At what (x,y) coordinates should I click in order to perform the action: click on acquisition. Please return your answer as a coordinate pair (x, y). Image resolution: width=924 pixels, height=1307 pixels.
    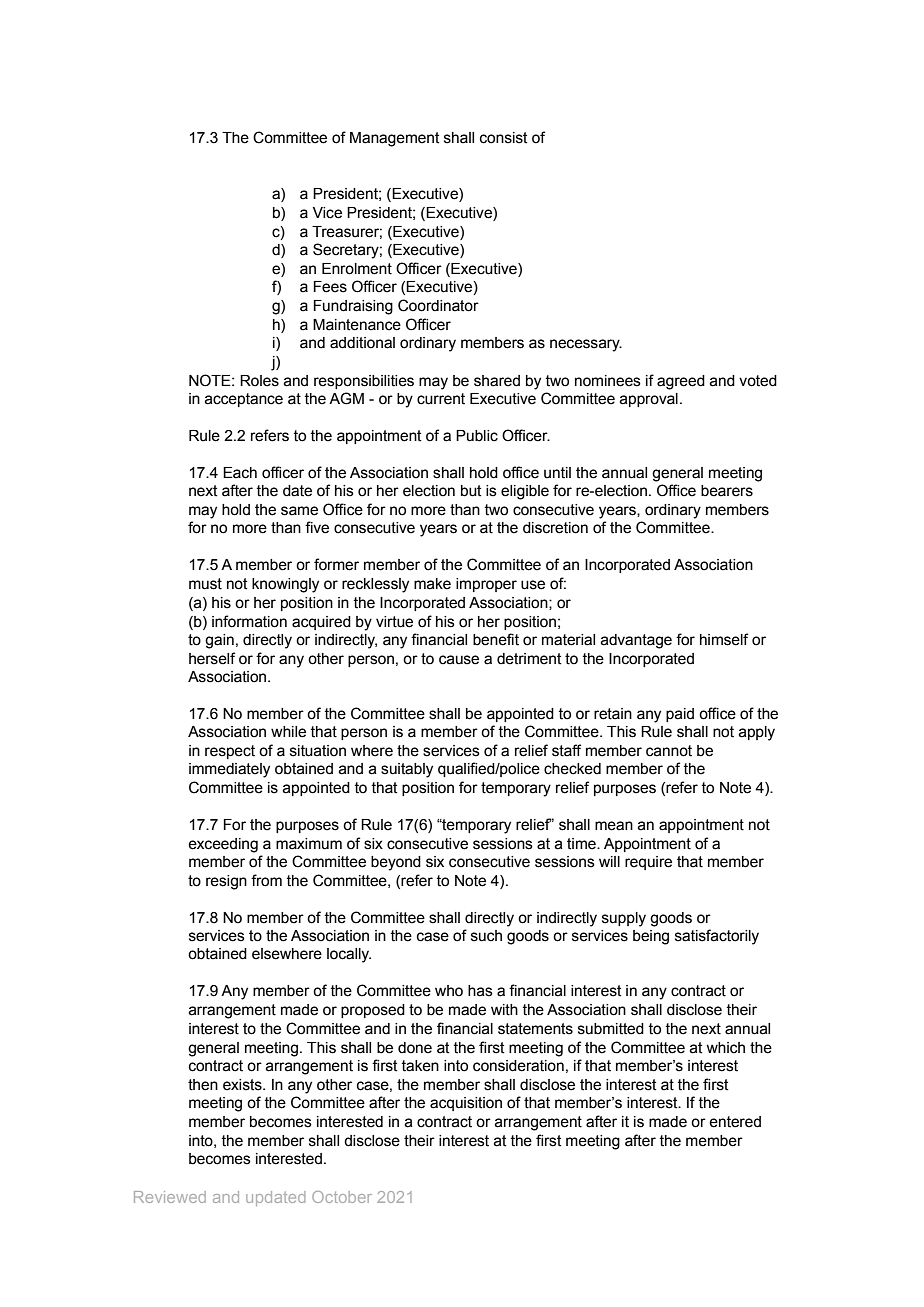
    Looking at the image, I should click on (466, 1104).
